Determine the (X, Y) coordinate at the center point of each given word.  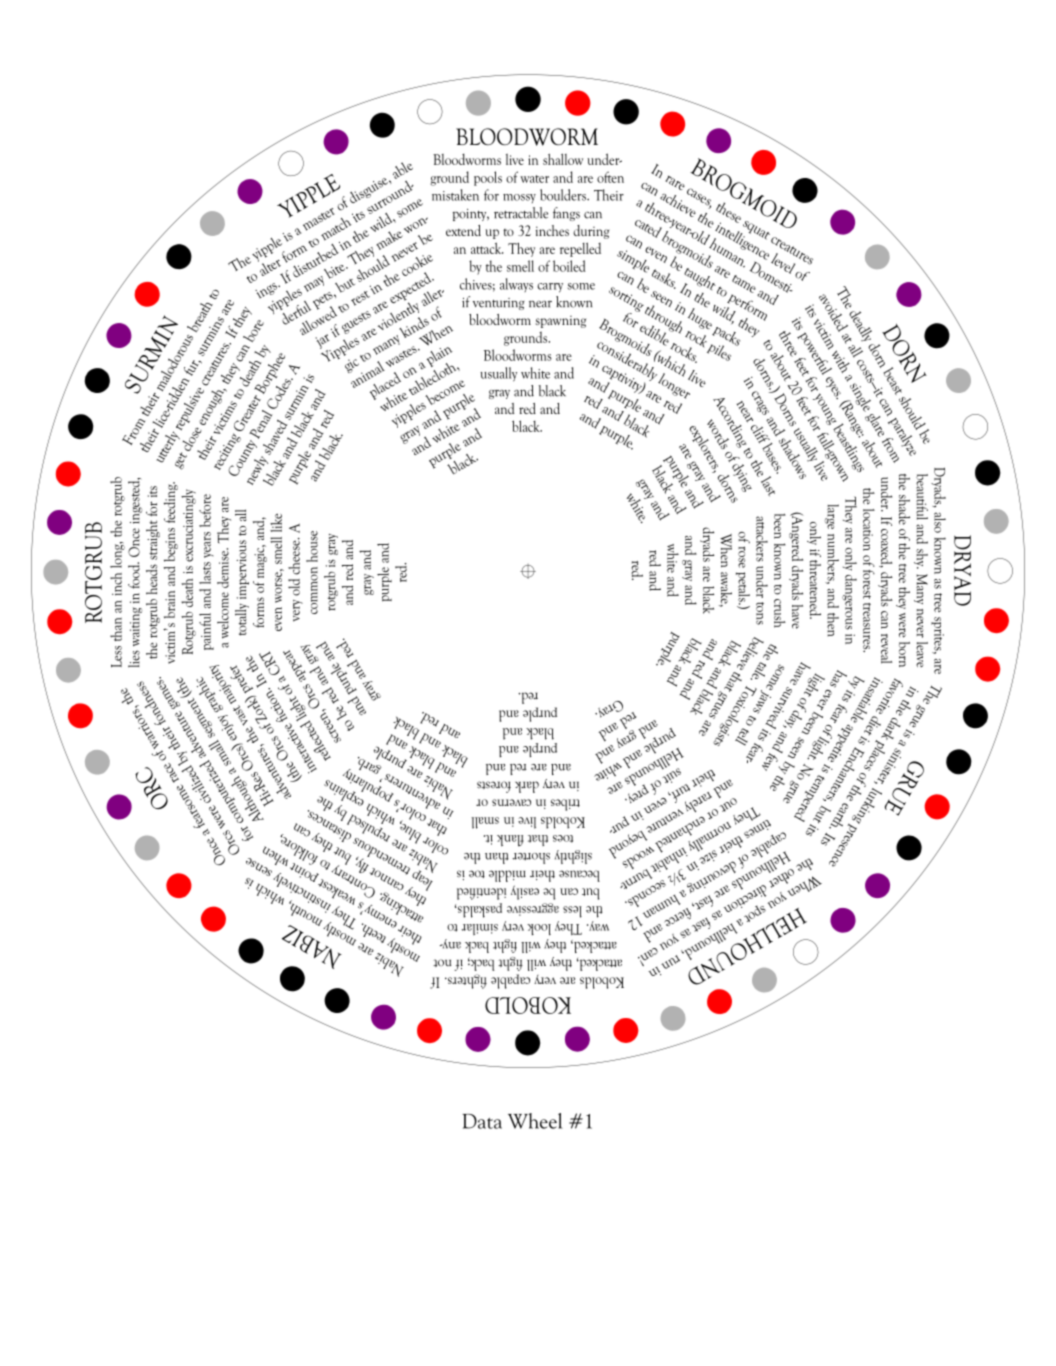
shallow (563, 159)
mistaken (455, 195)
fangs (566, 214)
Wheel (535, 1121)
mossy (519, 198)
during (591, 232)
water (534, 179)
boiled (569, 266)
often (610, 177)
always (516, 285)
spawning (560, 322)
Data (482, 1121)
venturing (499, 304)
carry (550, 288)
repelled (580, 249)
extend (463, 230)
